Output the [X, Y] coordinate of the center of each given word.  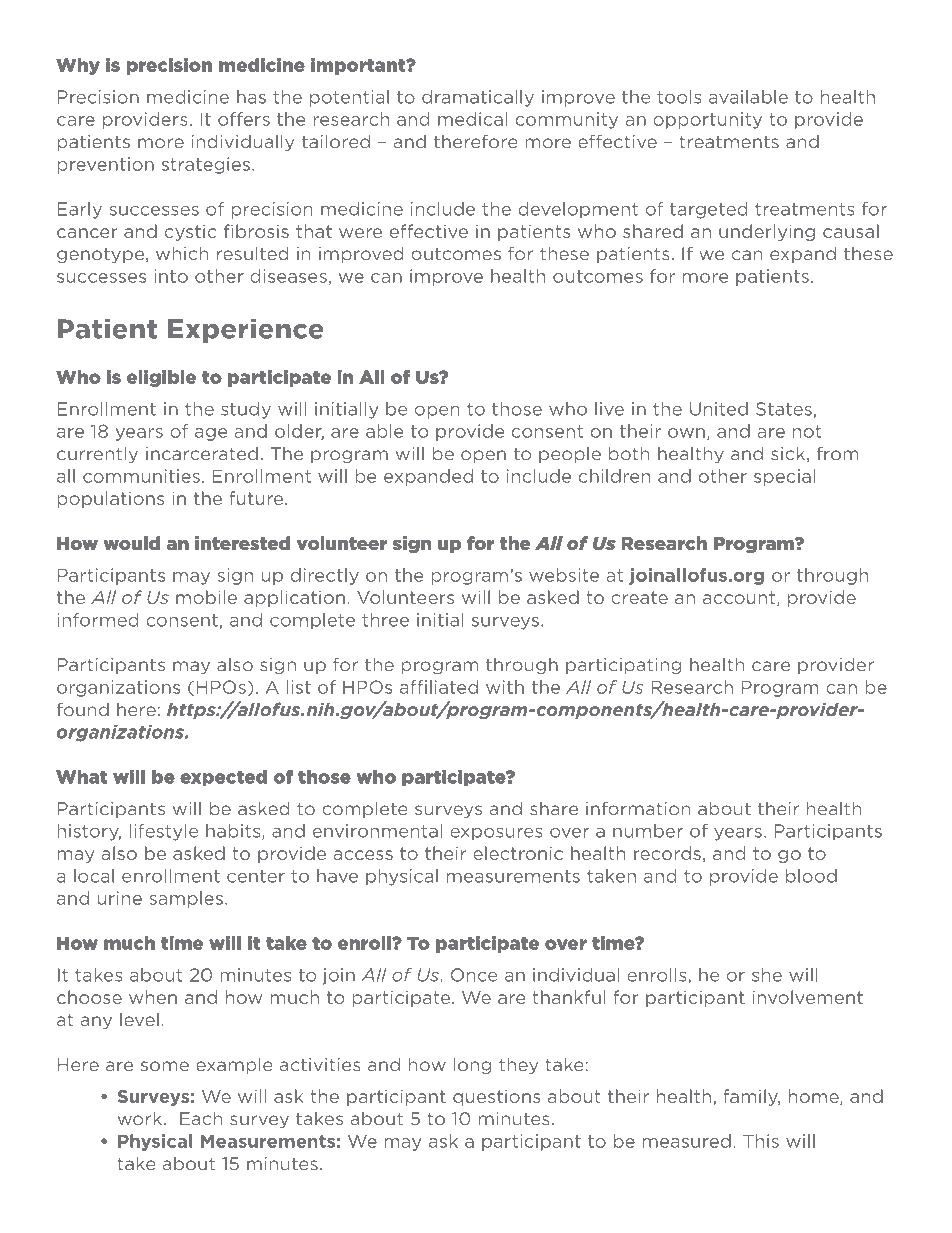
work [141, 1118]
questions [497, 1097]
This [761, 1141]
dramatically [478, 98]
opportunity [707, 120]
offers [244, 119]
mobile [206, 597]
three [385, 620]
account [740, 598]
